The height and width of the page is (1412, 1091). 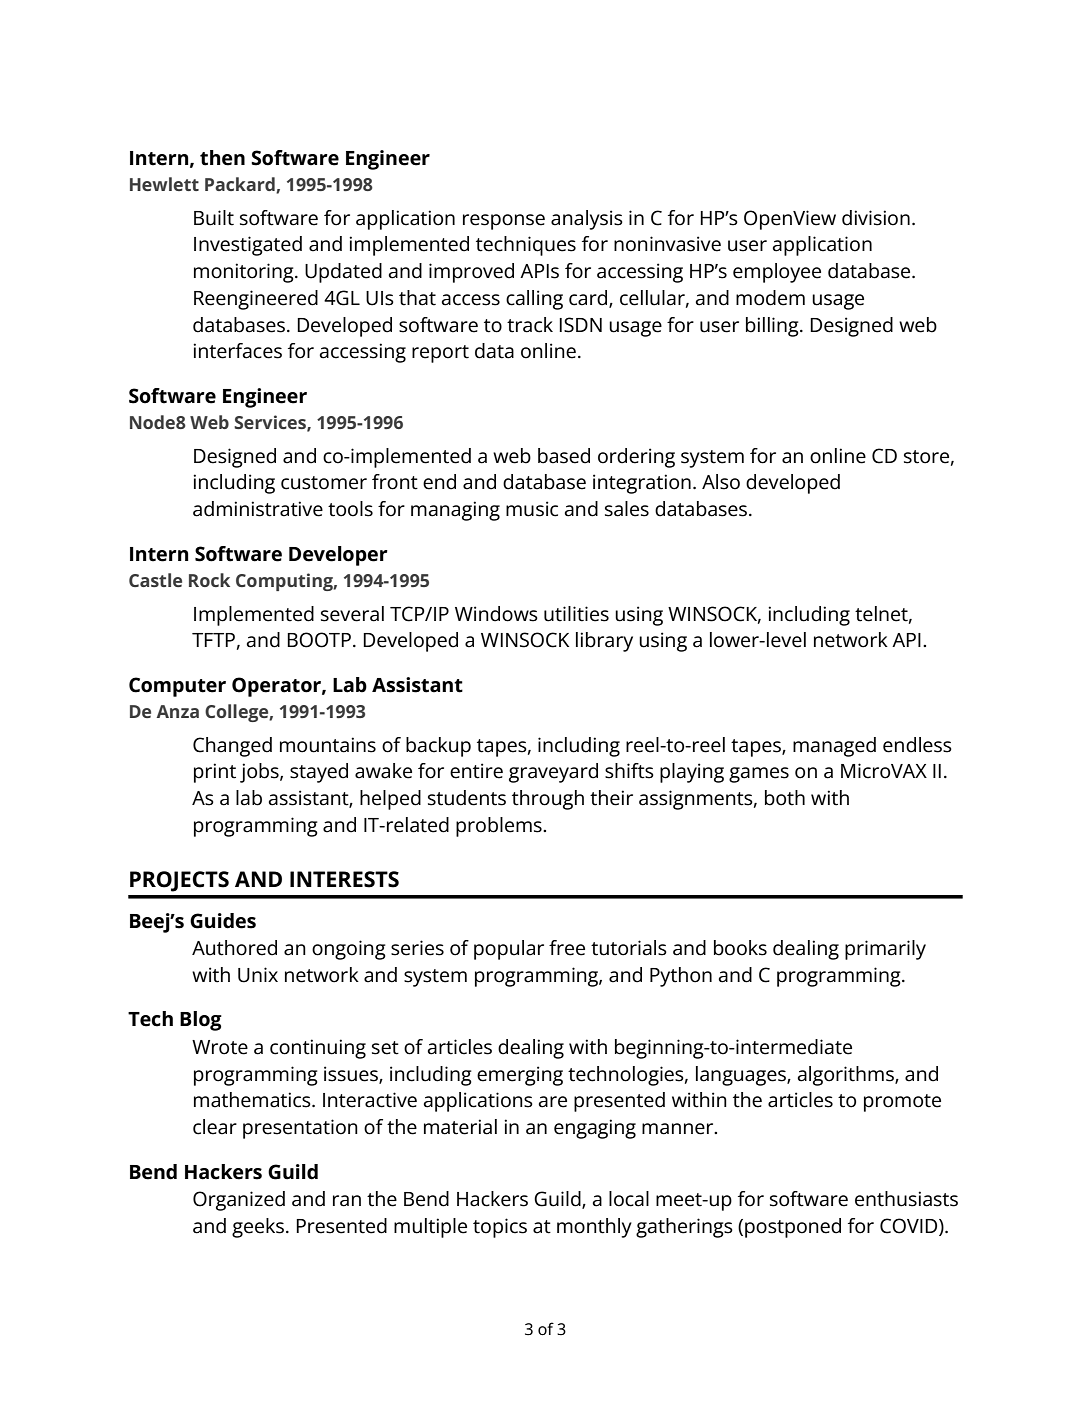 What do you see at coordinates (548, 800) in the page?
I see `through` at bounding box center [548, 800].
